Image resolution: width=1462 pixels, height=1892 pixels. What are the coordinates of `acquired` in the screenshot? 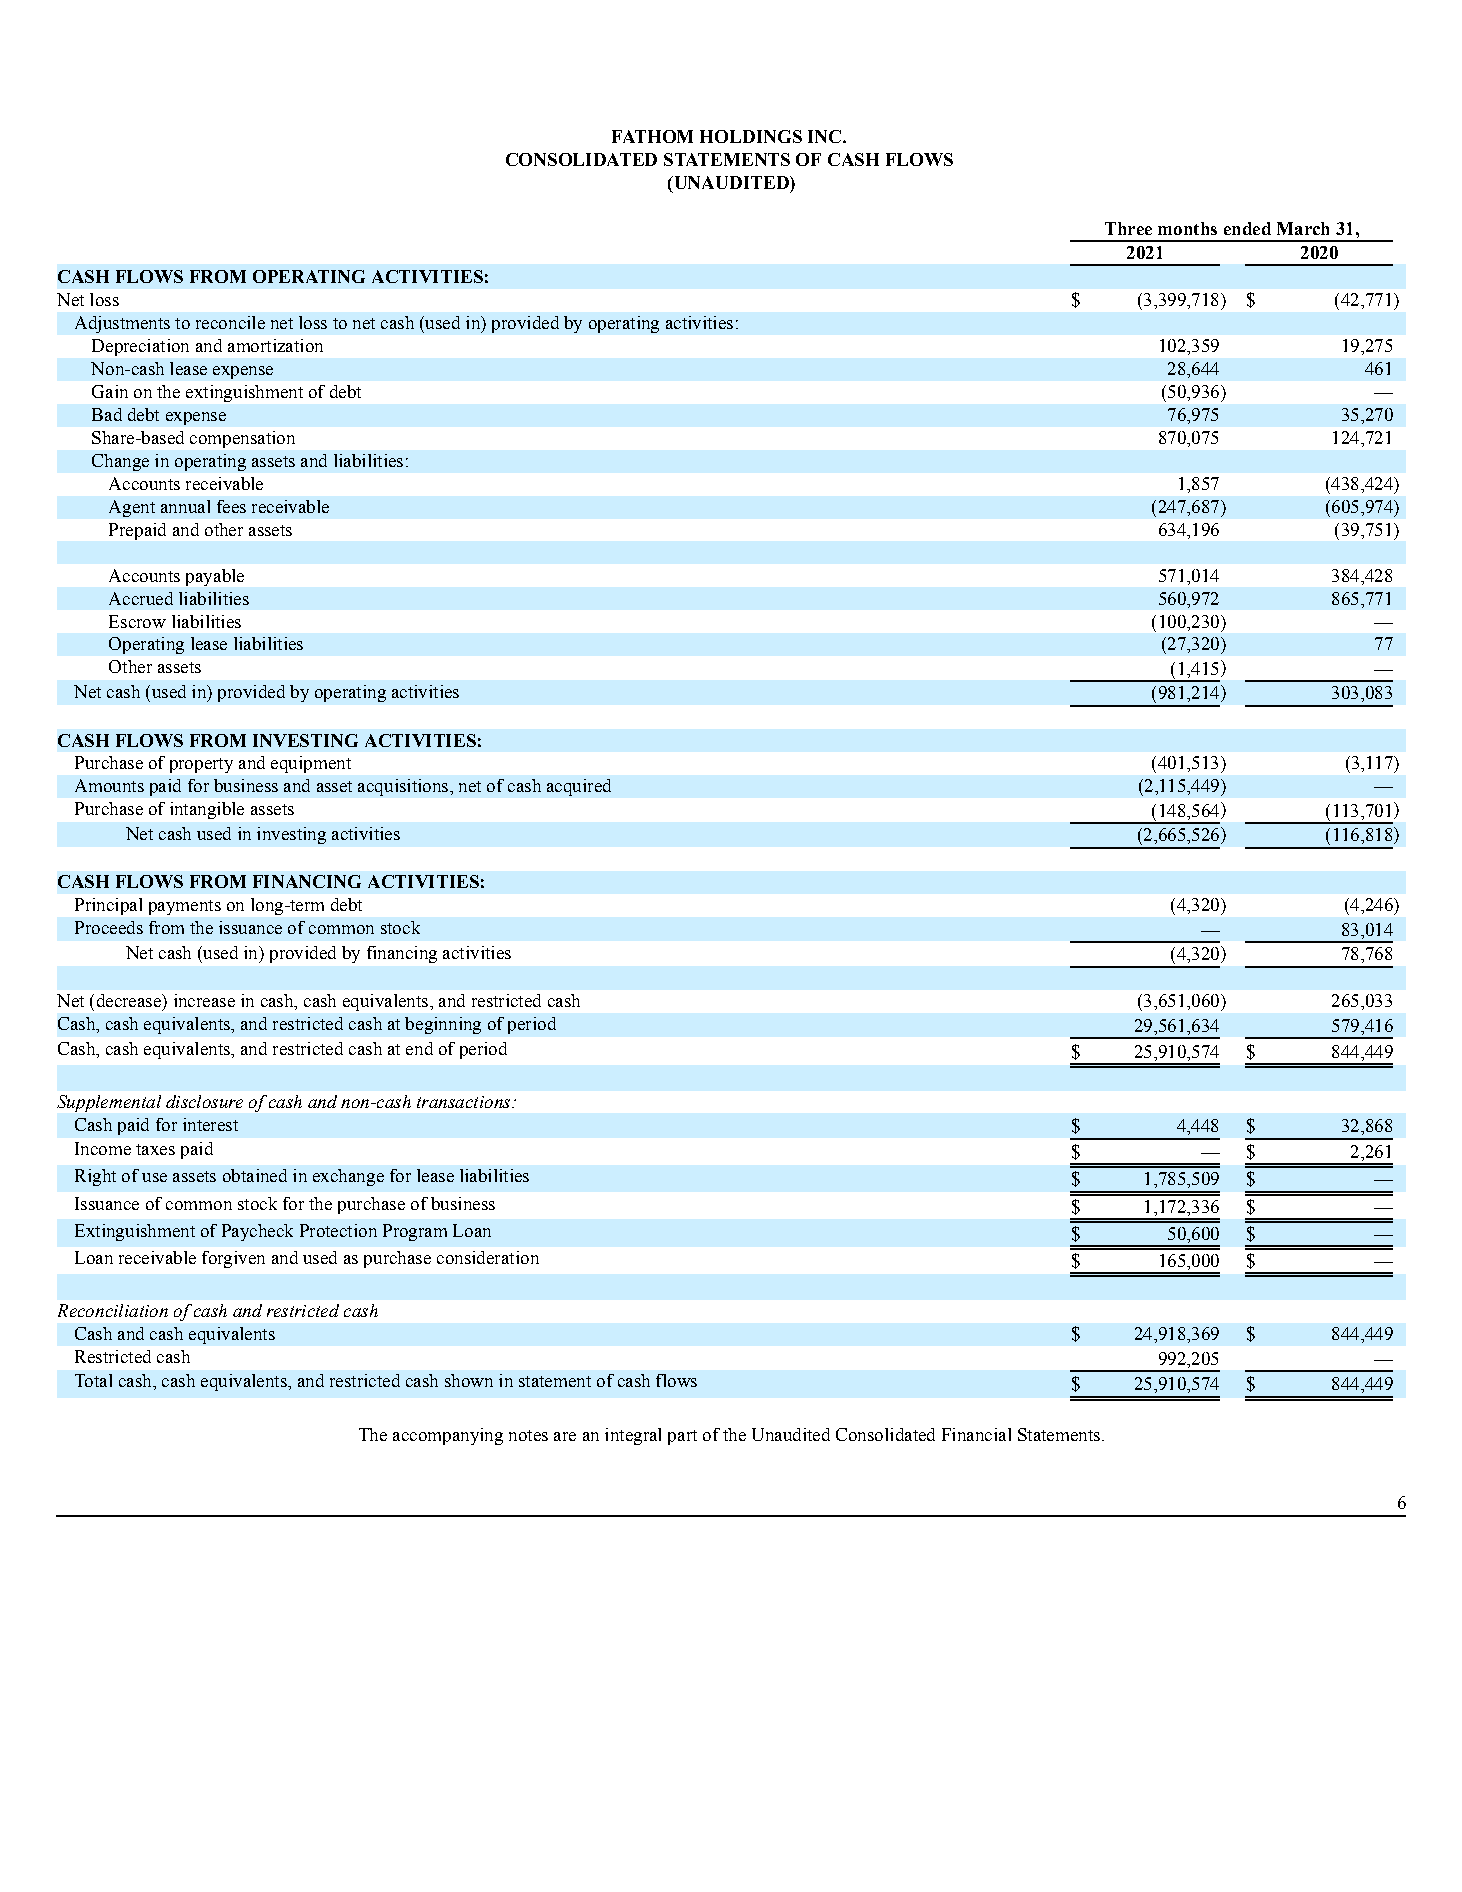 It's located at (579, 787).
